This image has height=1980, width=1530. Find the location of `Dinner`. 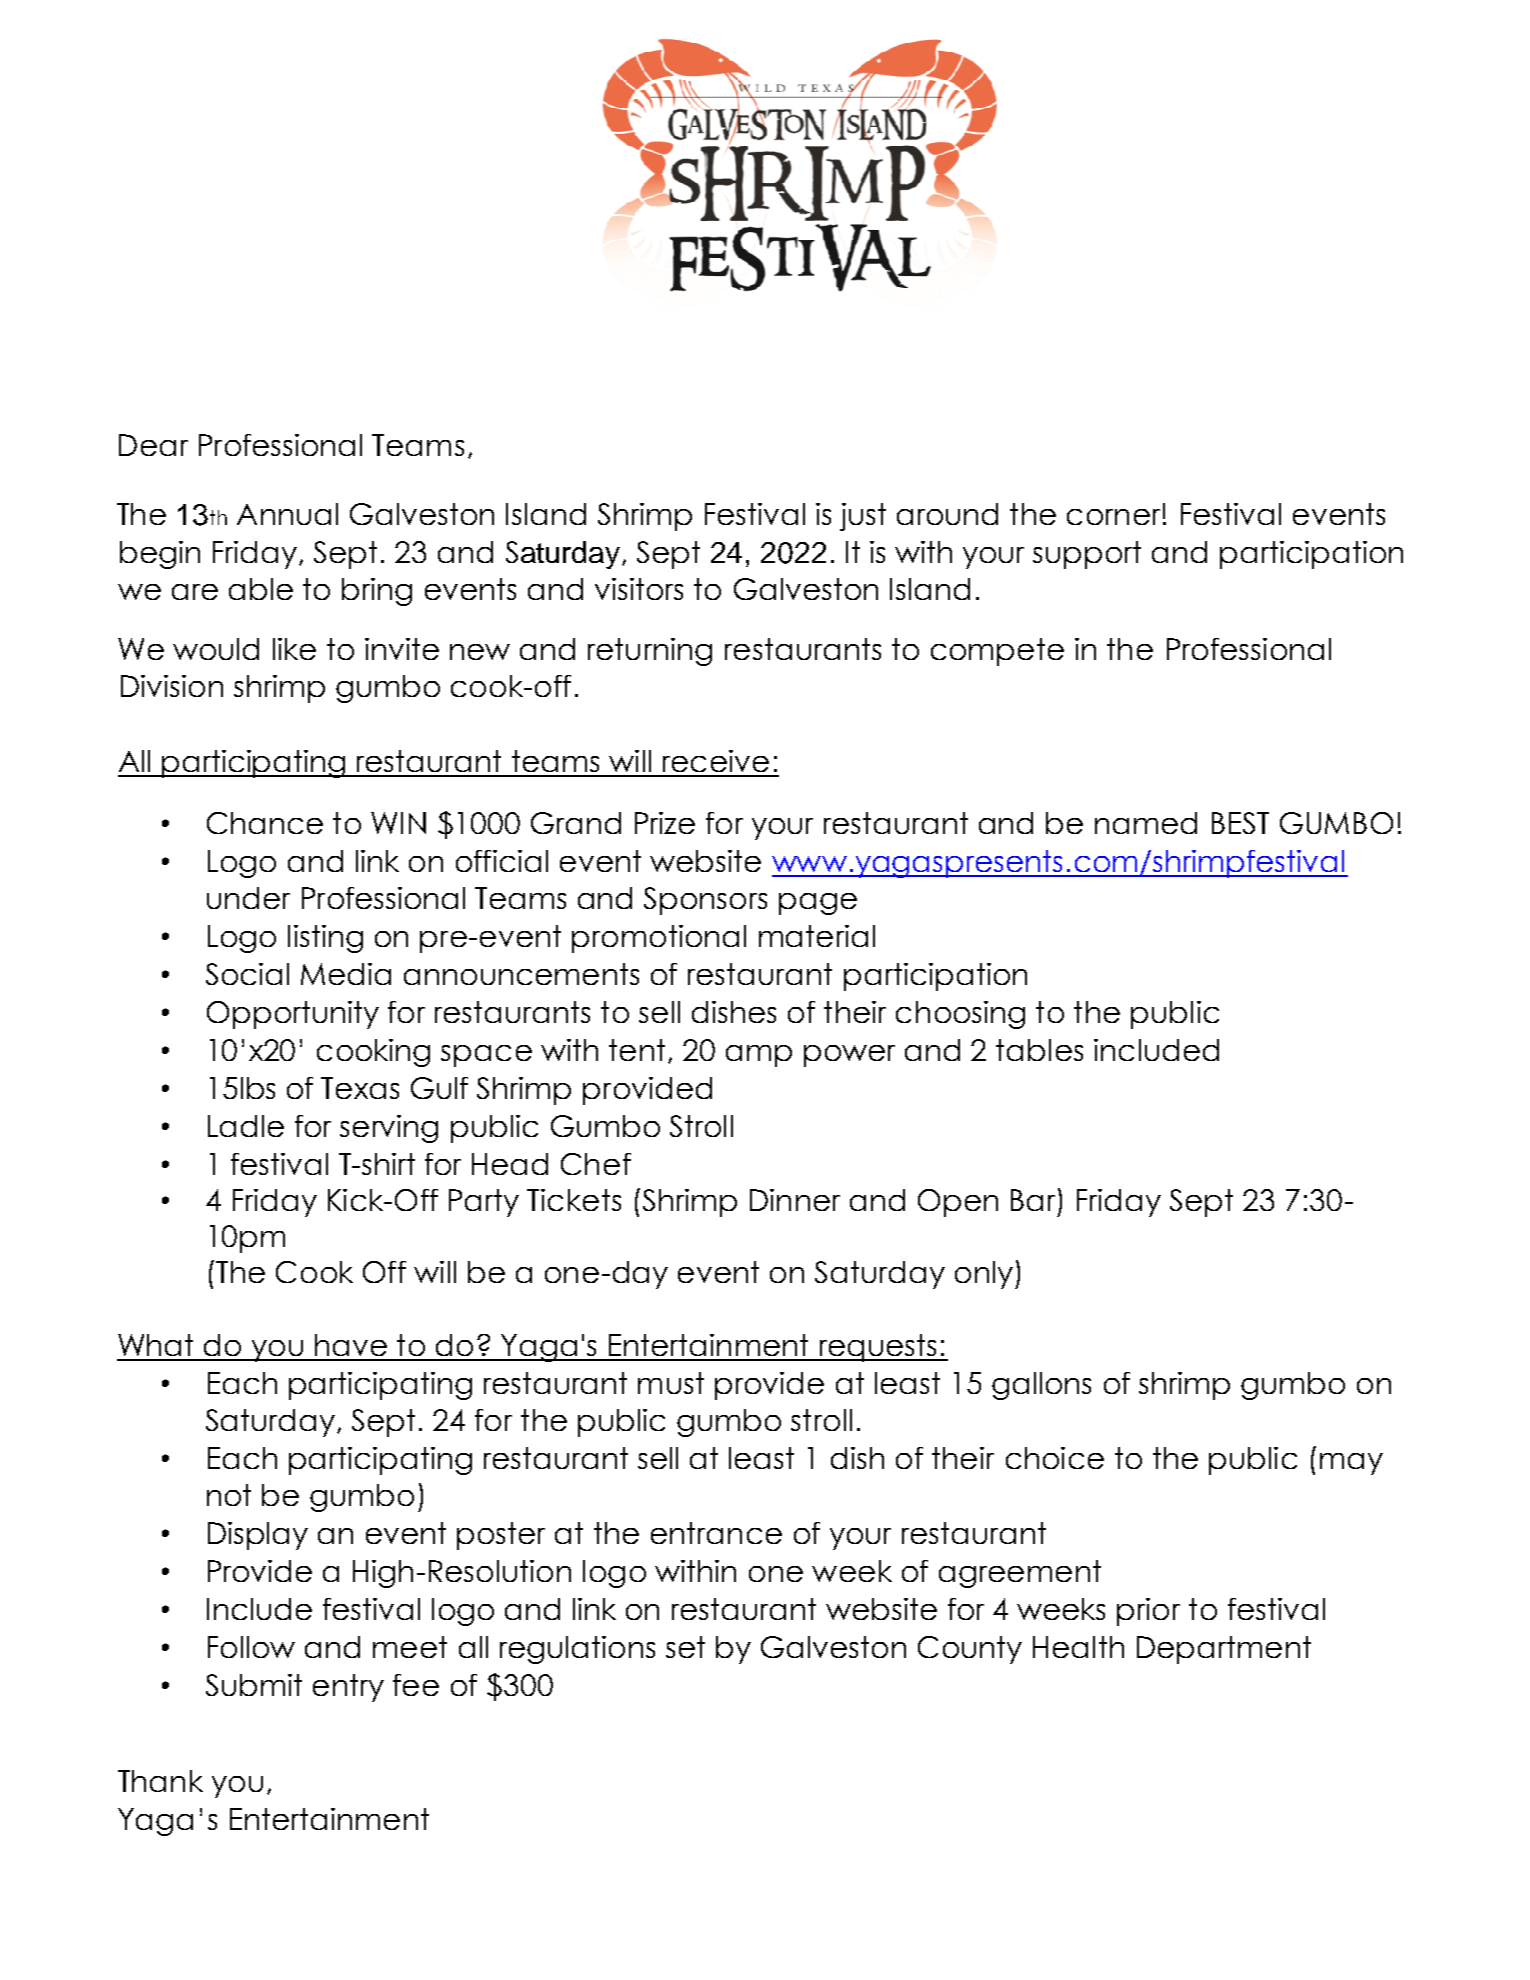

Dinner is located at coordinates (795, 1200).
